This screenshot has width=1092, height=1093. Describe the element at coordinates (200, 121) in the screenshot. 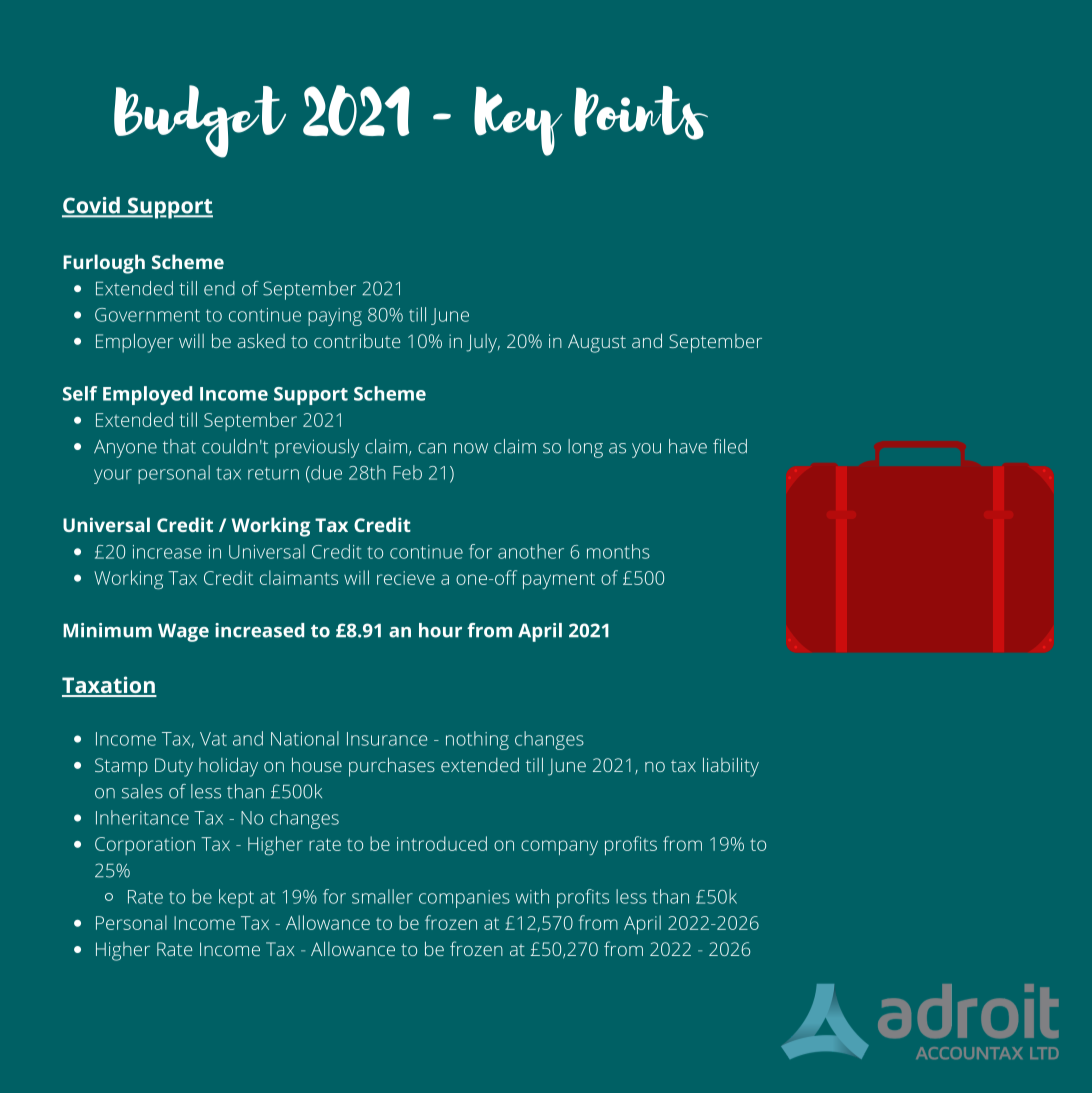

I see `Budget` at that location.
